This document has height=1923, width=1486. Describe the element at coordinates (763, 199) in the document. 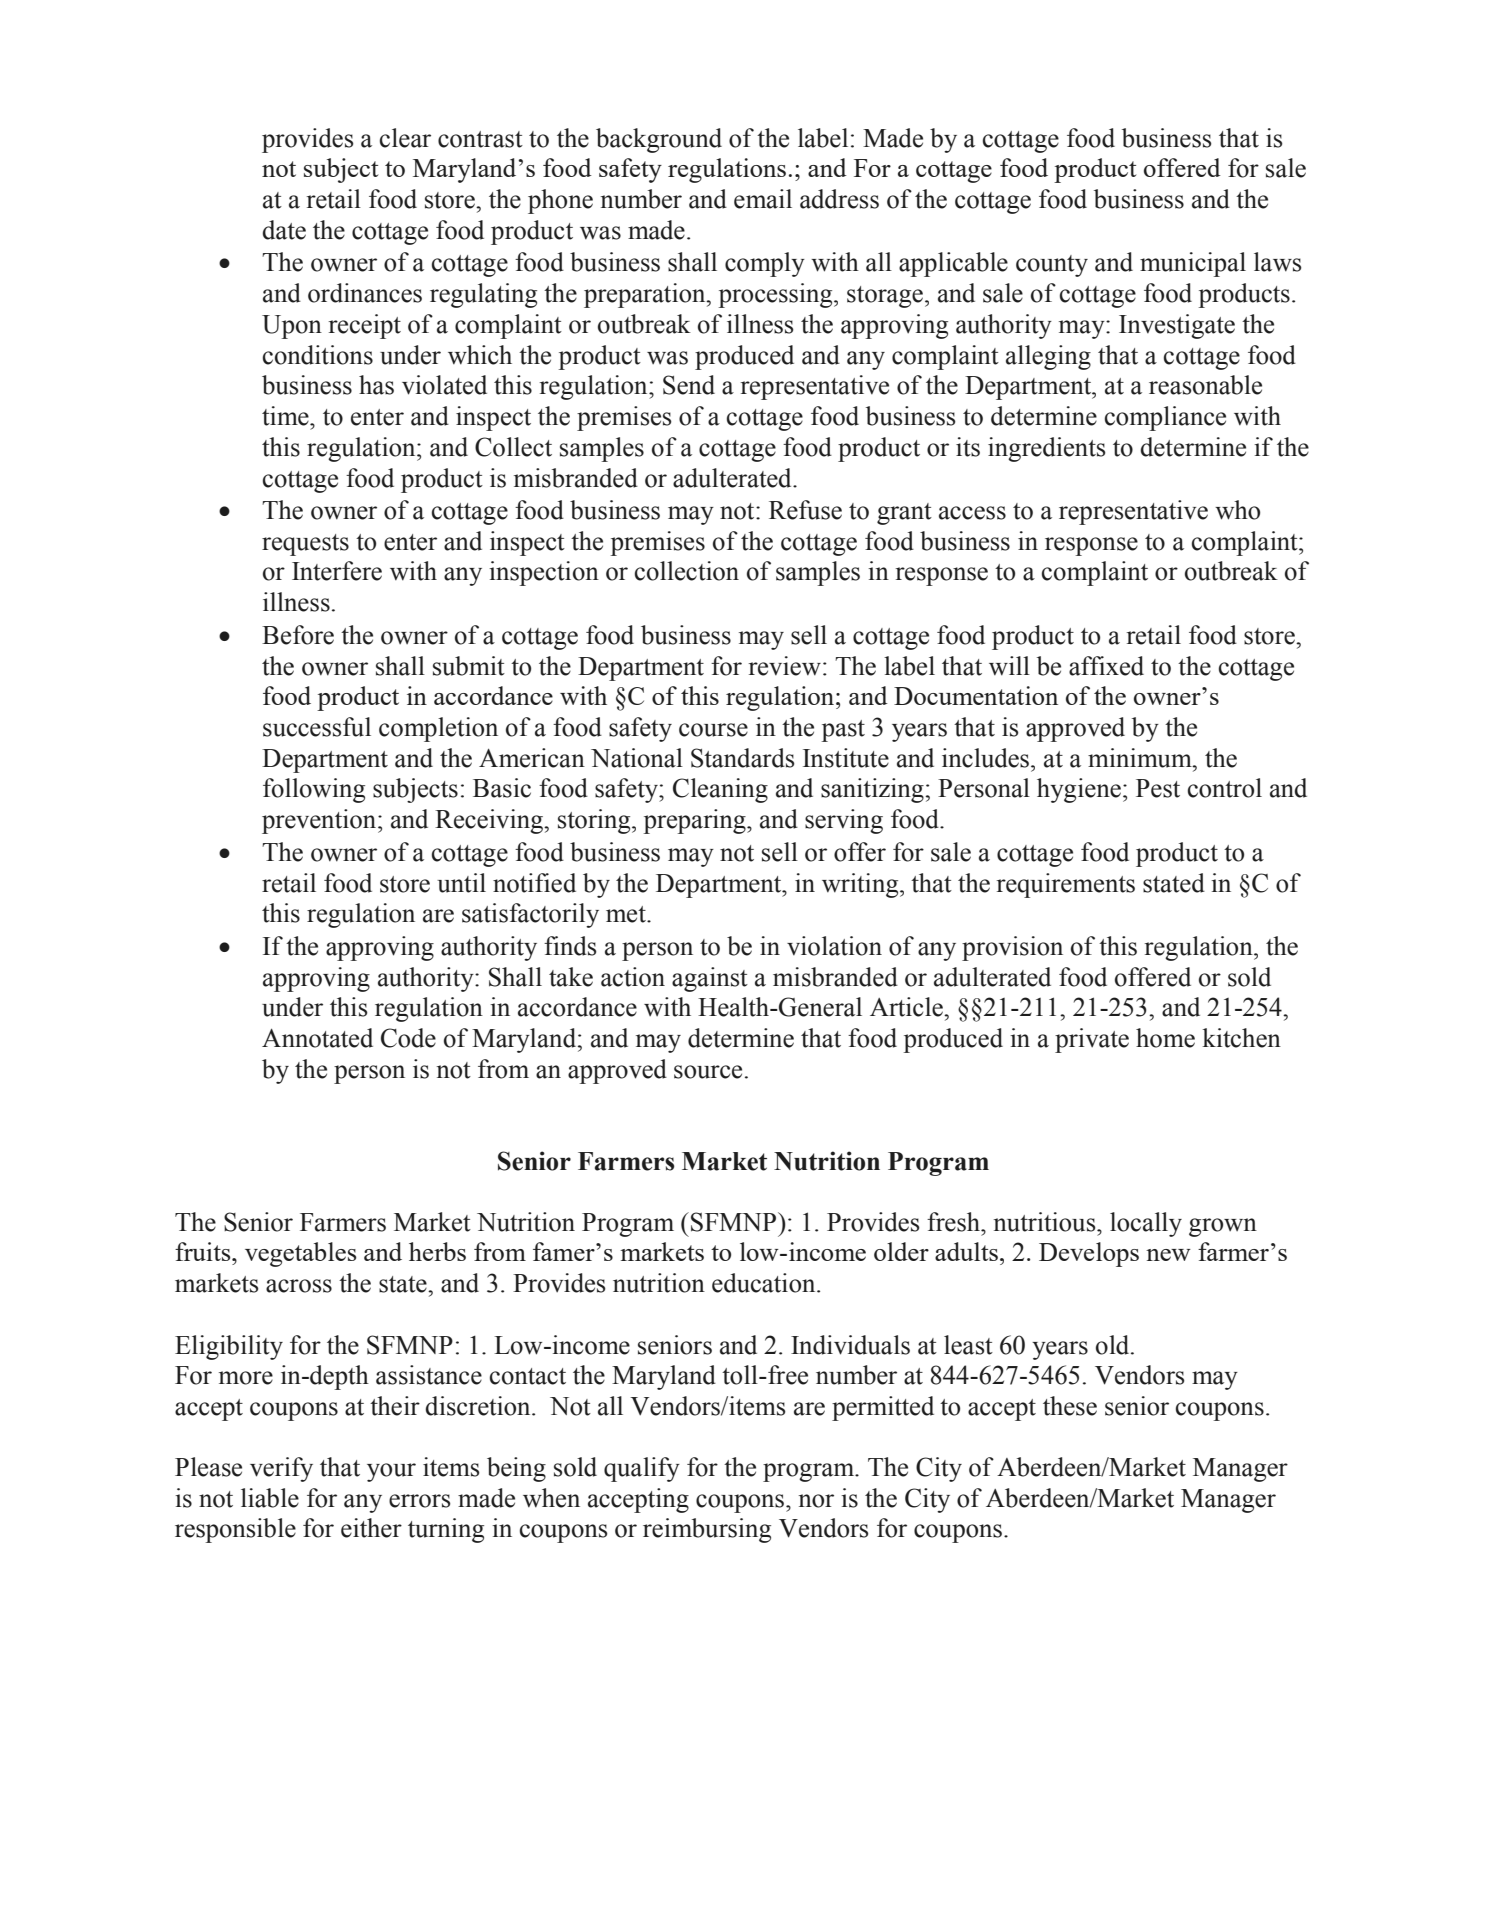

I see `email` at that location.
